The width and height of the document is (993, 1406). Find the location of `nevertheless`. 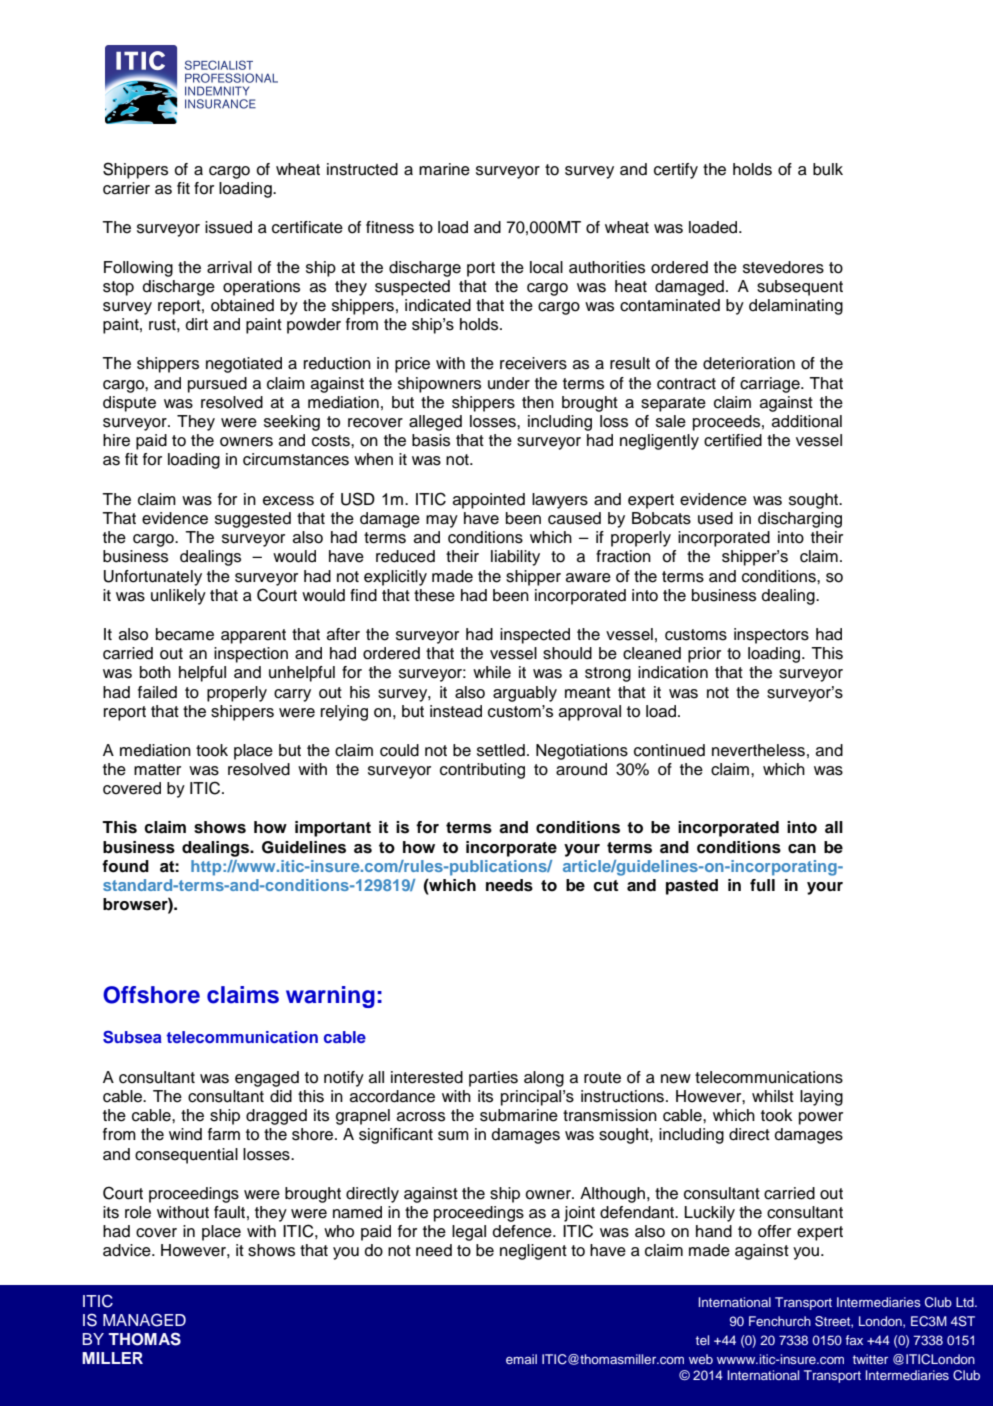

nevertheless is located at coordinates (758, 750).
